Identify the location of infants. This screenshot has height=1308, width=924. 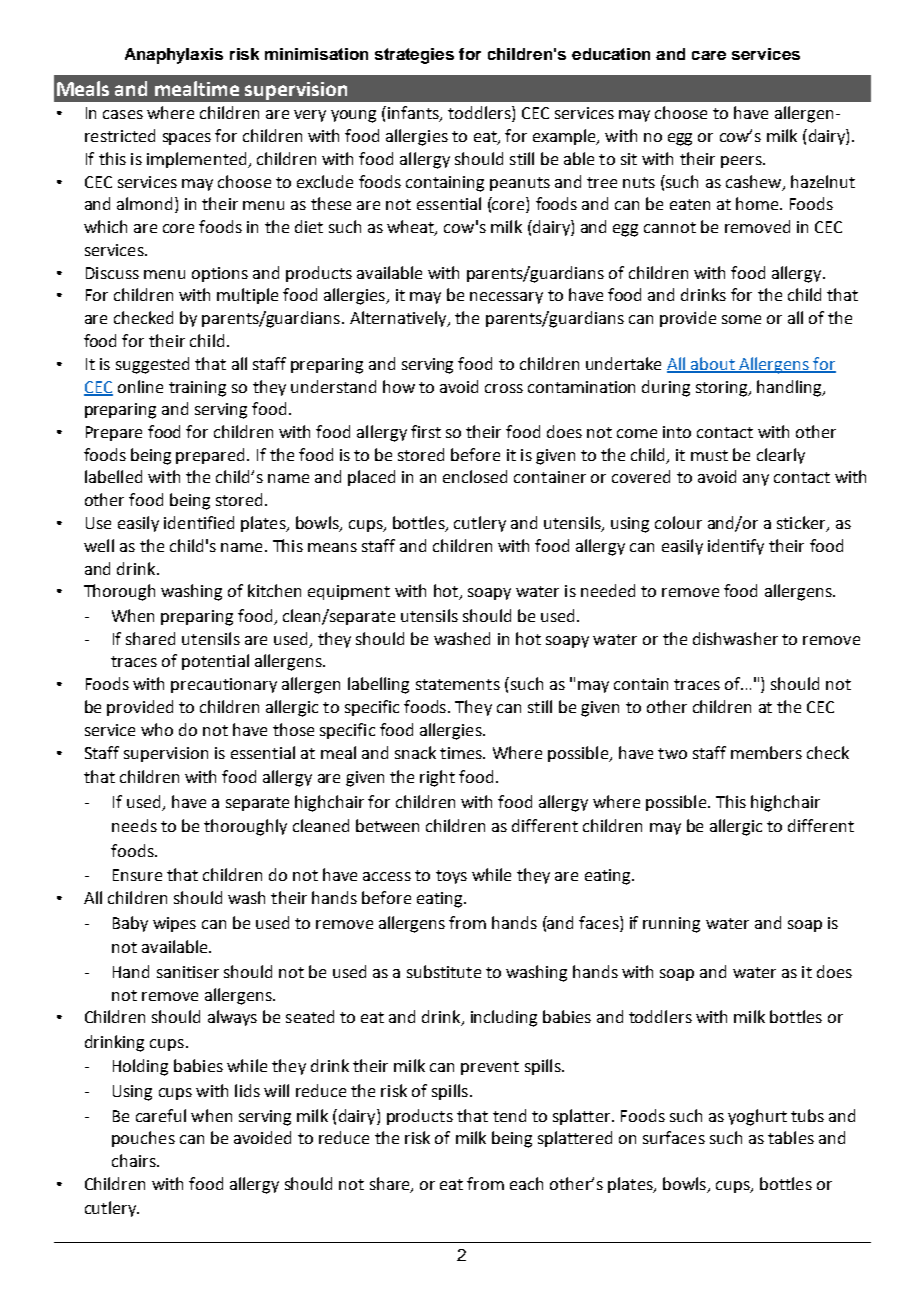
(414, 114).
